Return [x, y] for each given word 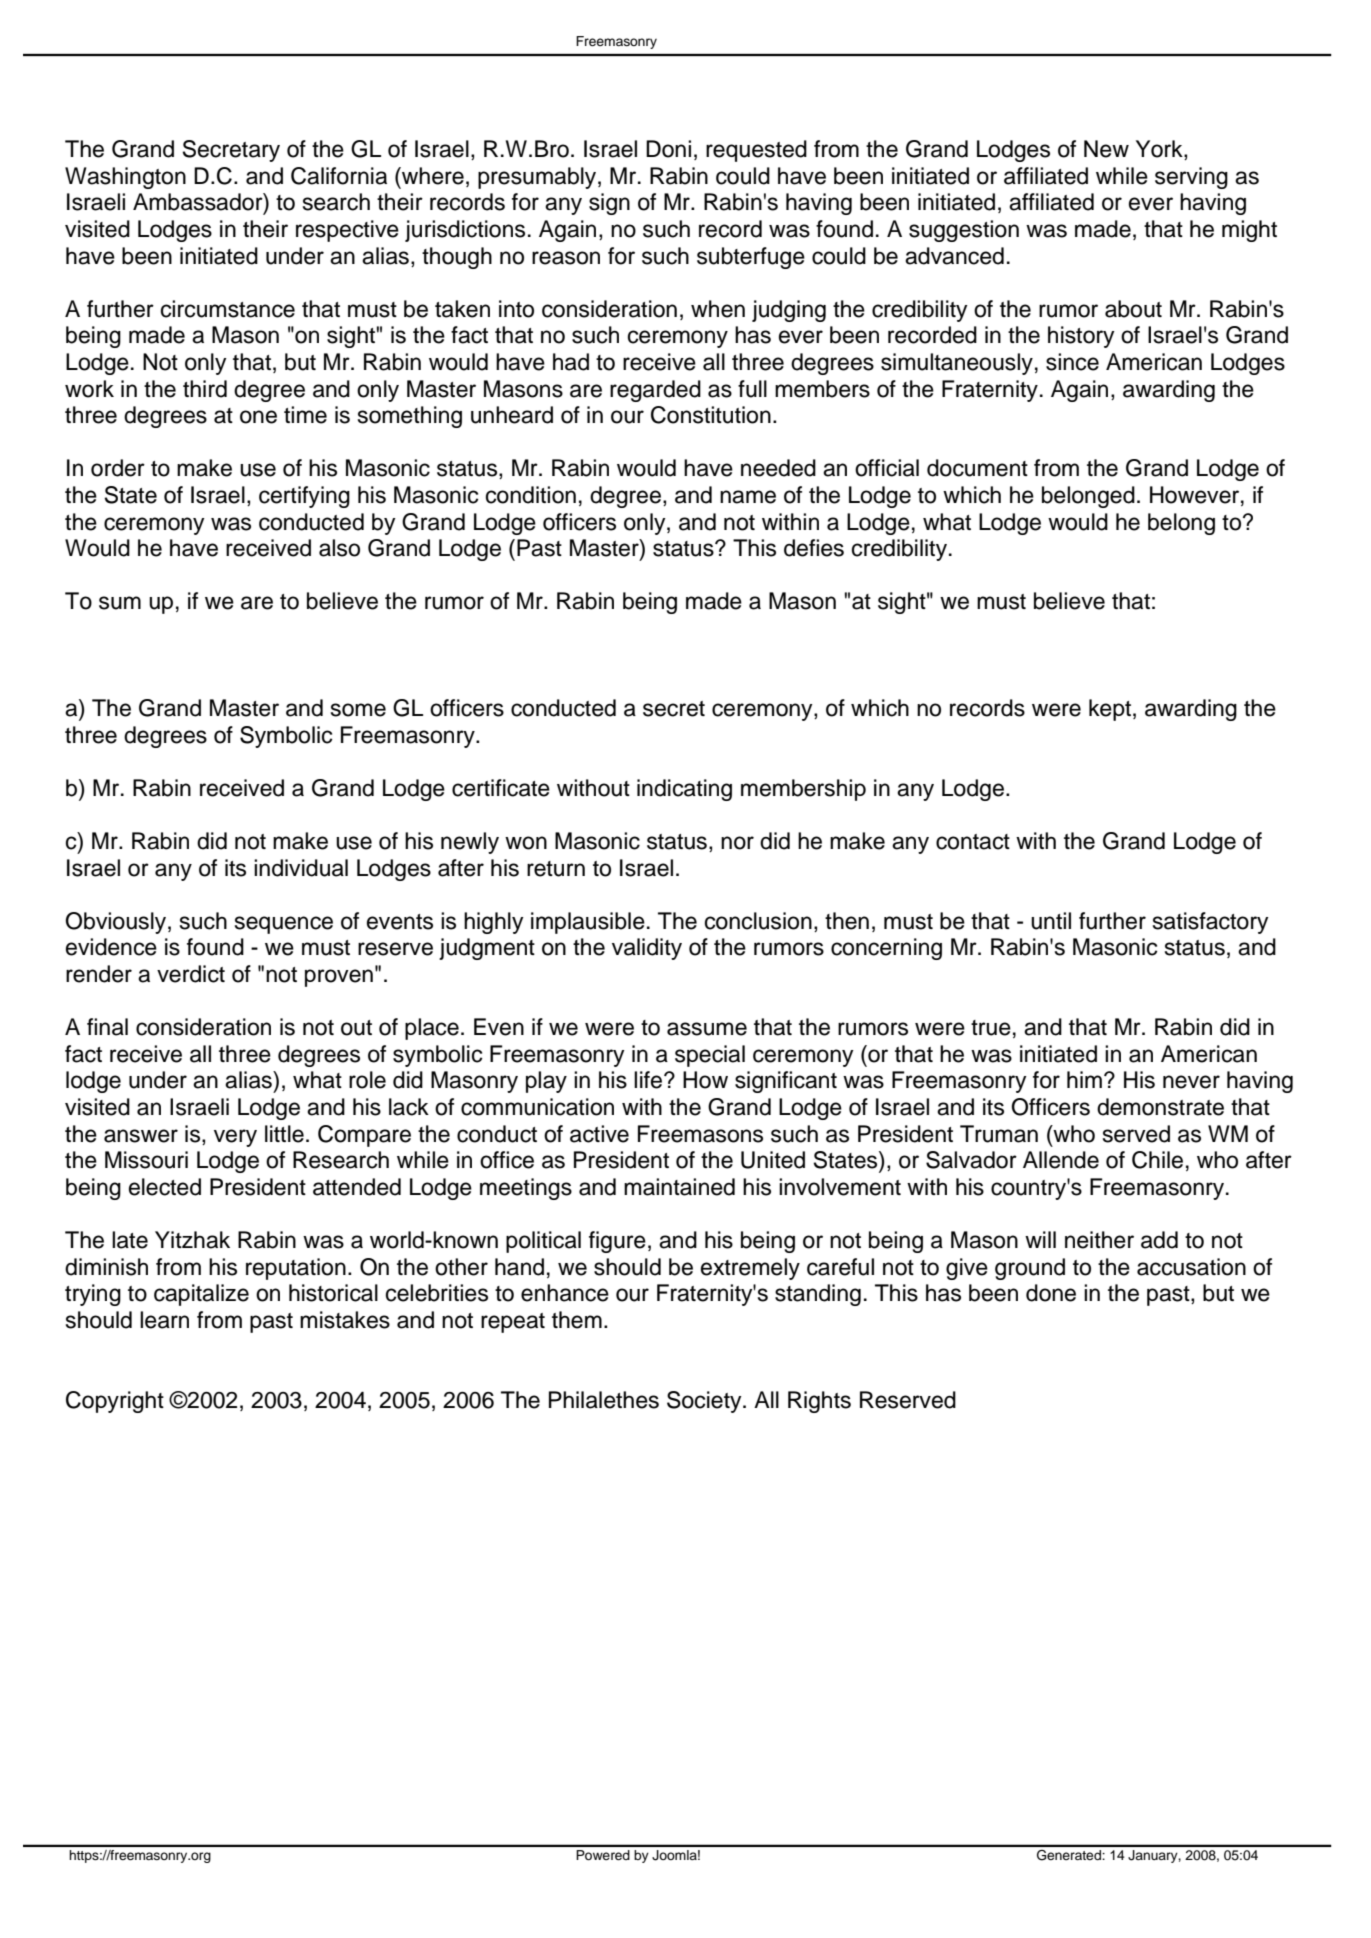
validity [647, 949]
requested [756, 151]
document [977, 468]
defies [814, 548]
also [339, 548]
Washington [125, 178]
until [1051, 921]
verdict [191, 974]
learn [164, 1320]
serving [1191, 178]
